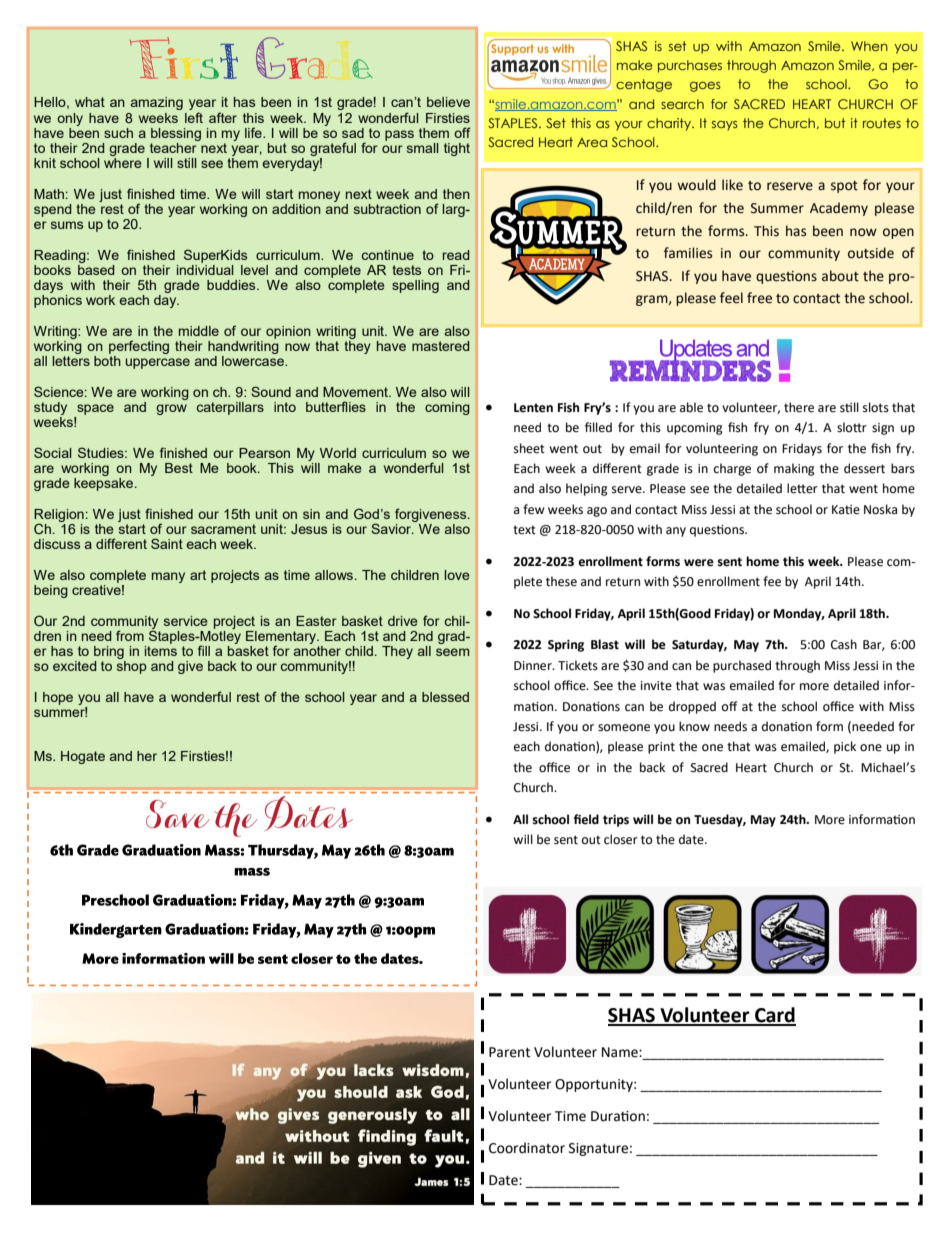 This screenshot has height=1233, width=952. Describe the element at coordinates (509, 1052) in the screenshot. I see `Parent` at that location.
